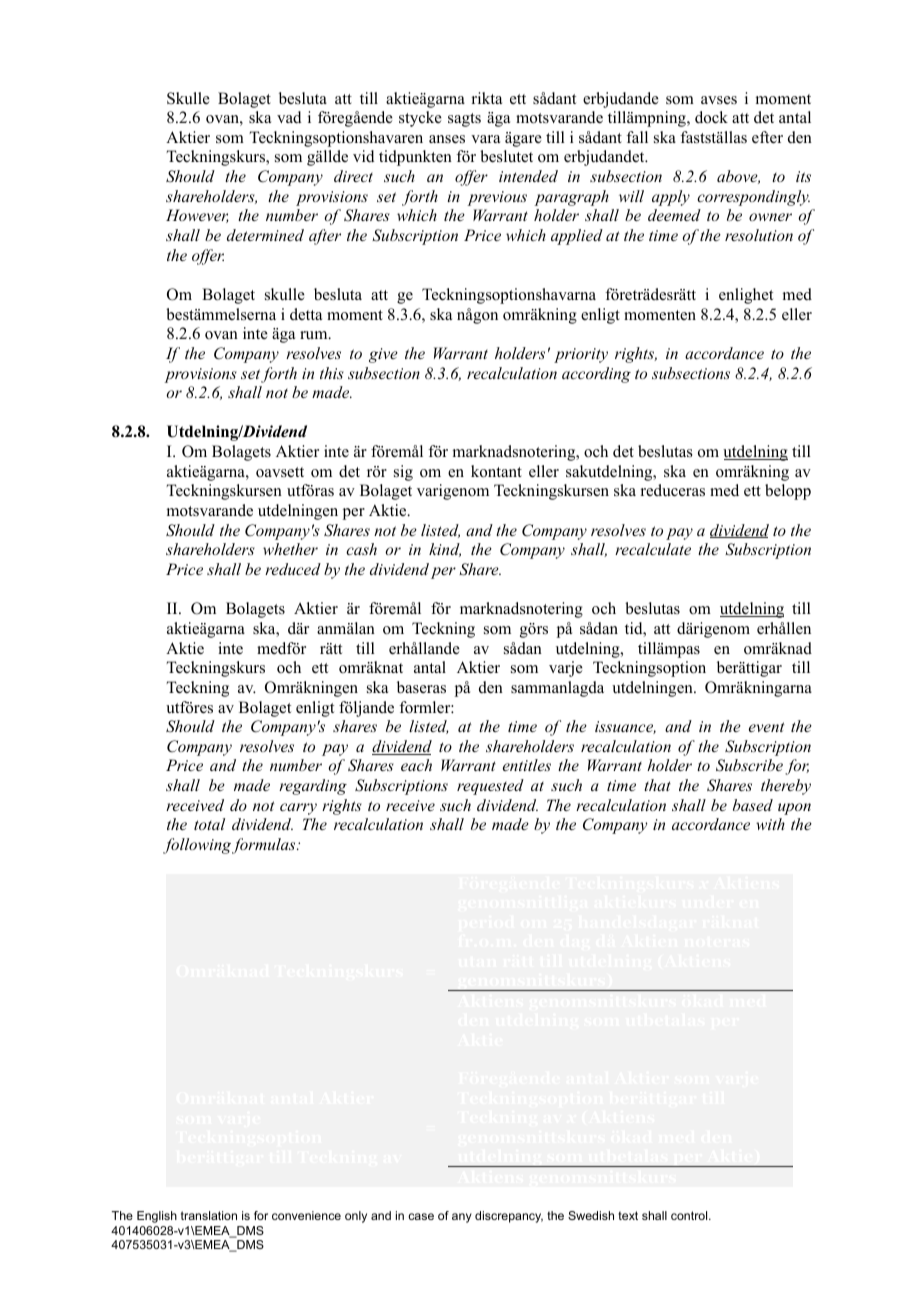  I want to click on this, so click(332, 373).
